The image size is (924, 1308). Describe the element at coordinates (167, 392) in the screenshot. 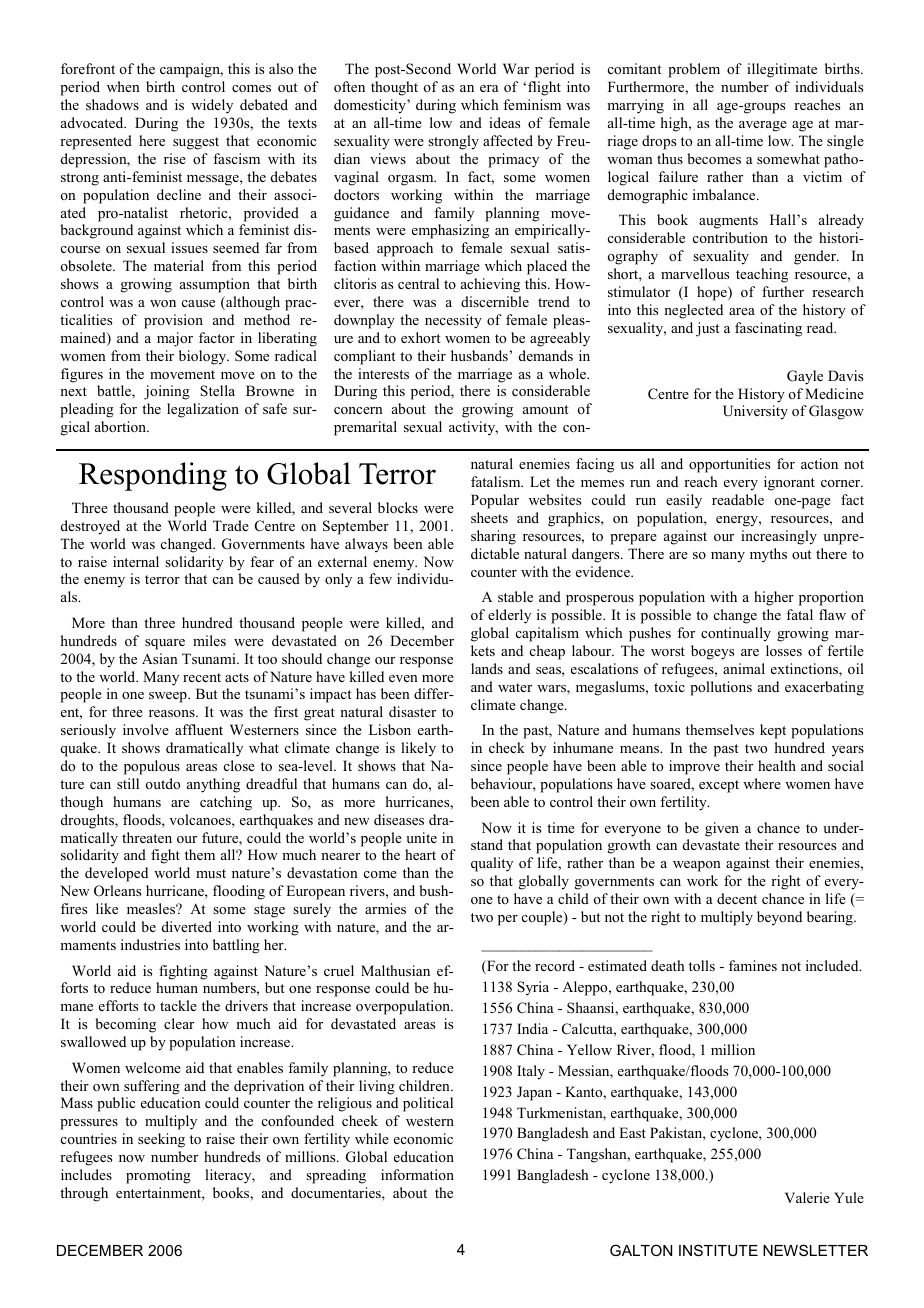

I see `joining` at that location.
